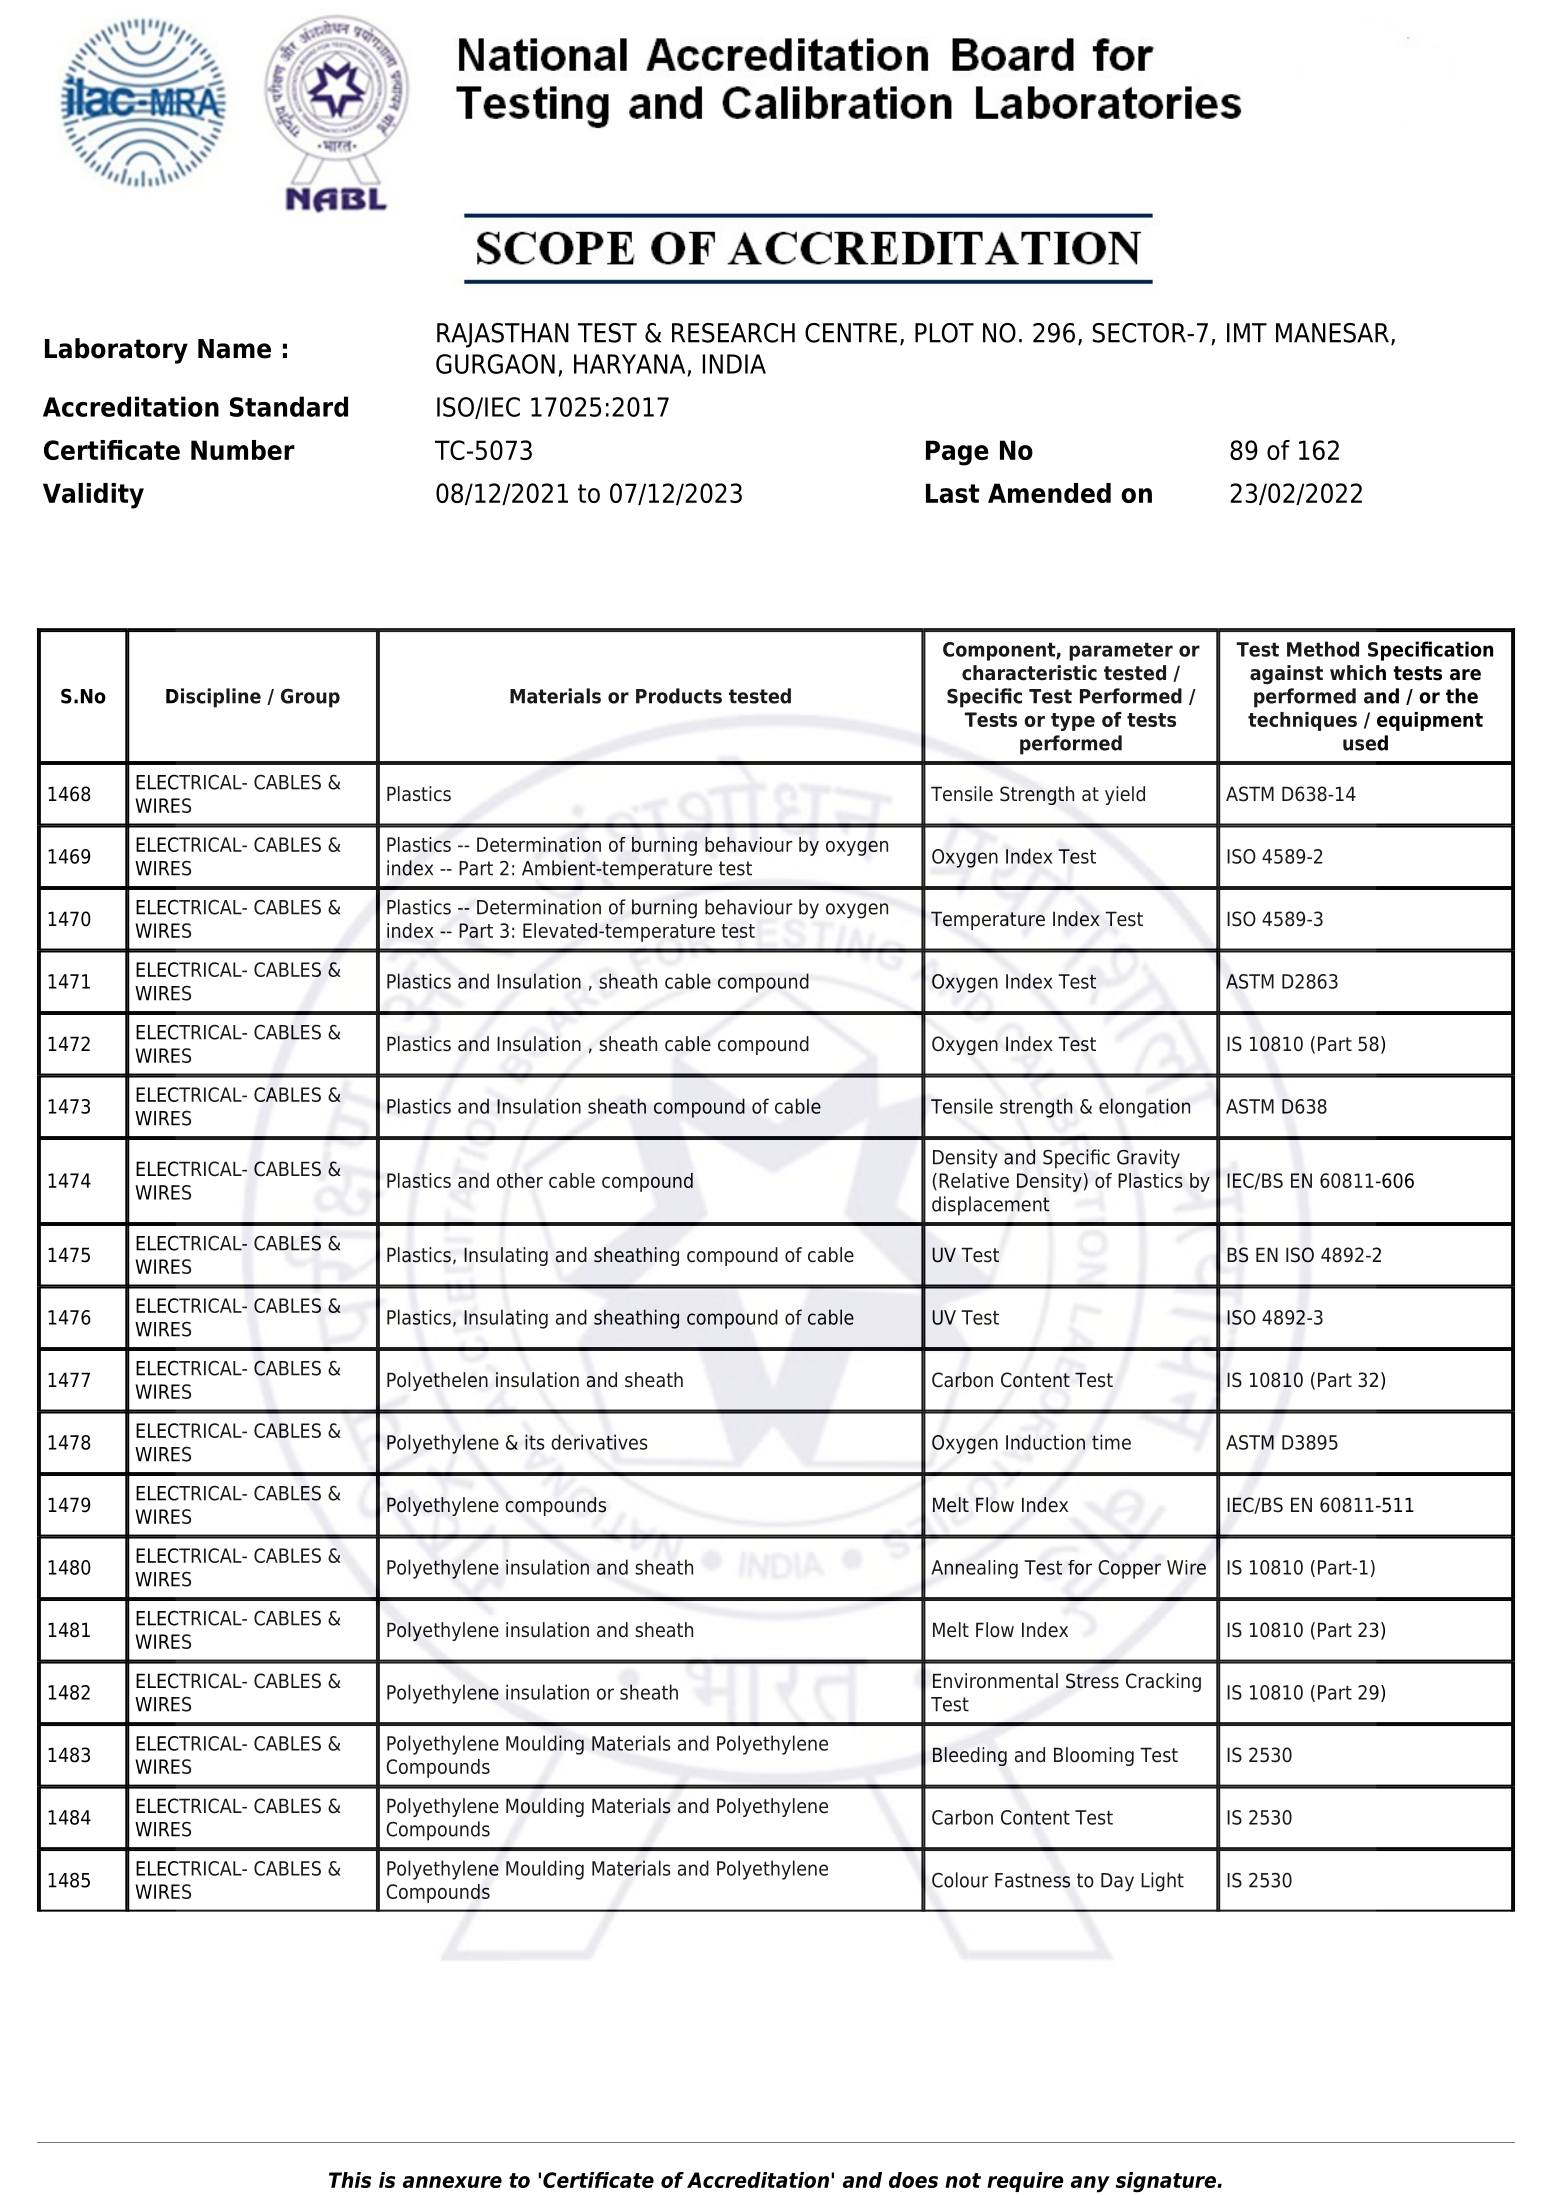 This image has width=1552, height=2195. What do you see at coordinates (991, 1206) in the image?
I see `displacement` at bounding box center [991, 1206].
